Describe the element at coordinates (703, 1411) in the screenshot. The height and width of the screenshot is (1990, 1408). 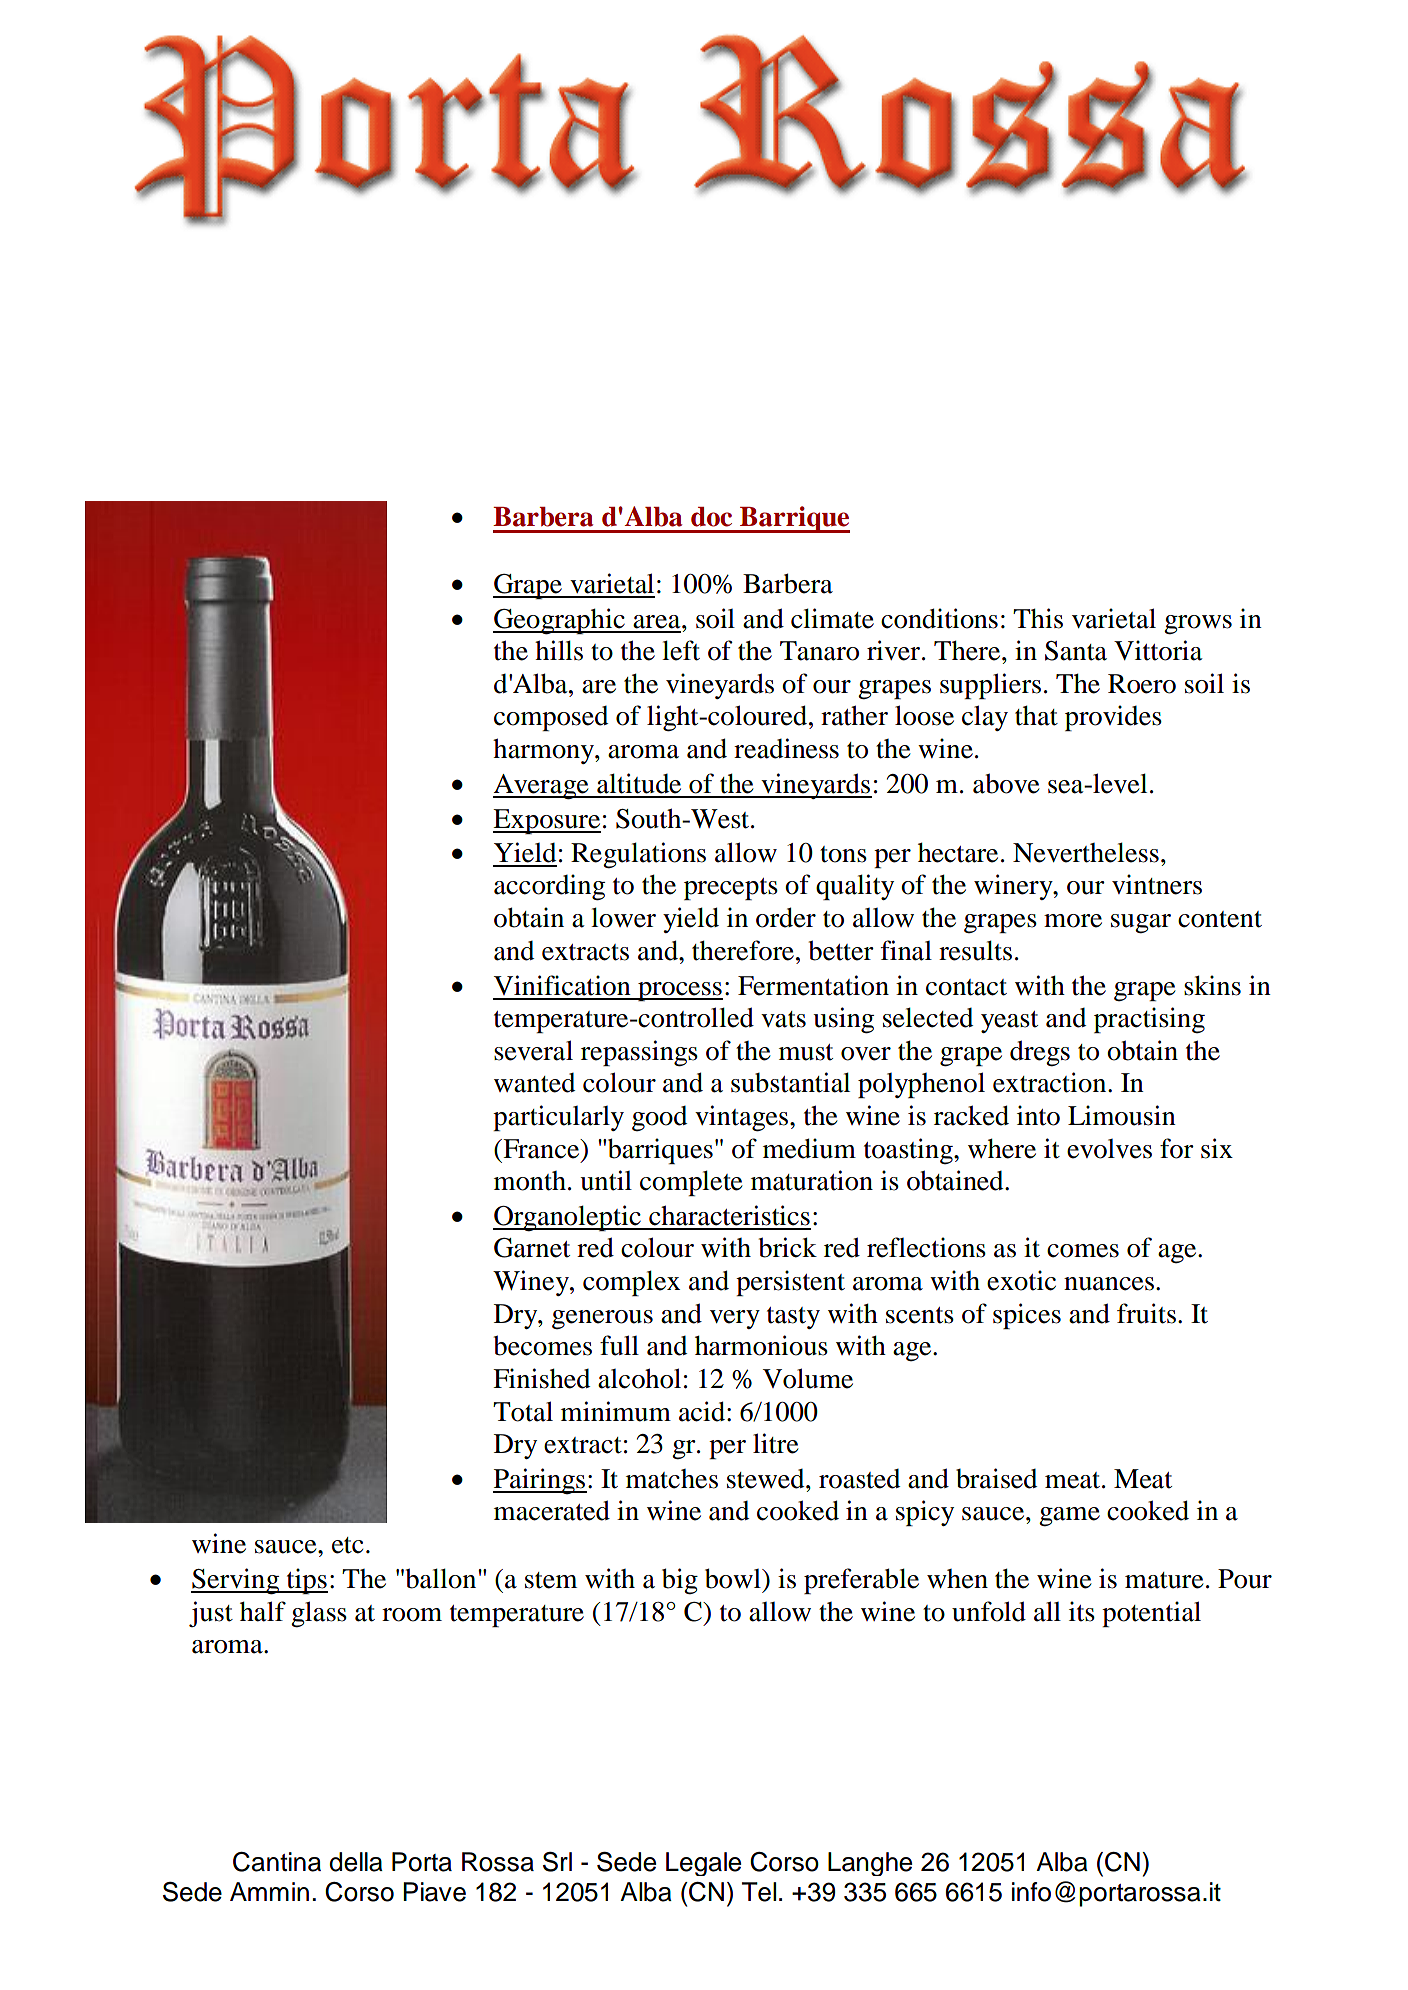
I see `acid` at that location.
